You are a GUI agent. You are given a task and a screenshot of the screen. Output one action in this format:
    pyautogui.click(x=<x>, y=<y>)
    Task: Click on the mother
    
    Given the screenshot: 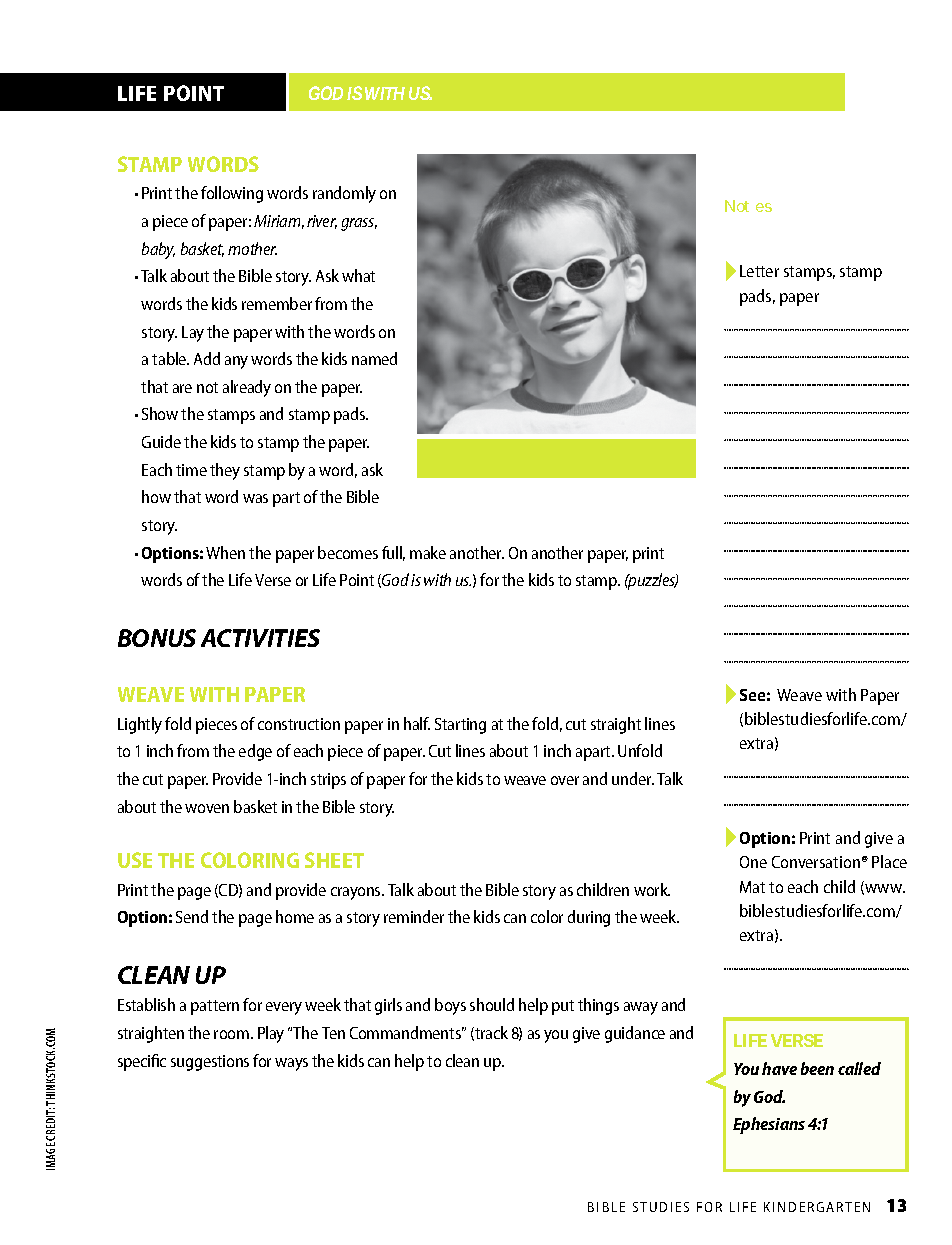 What is the action you would take?
    pyautogui.click(x=252, y=248)
